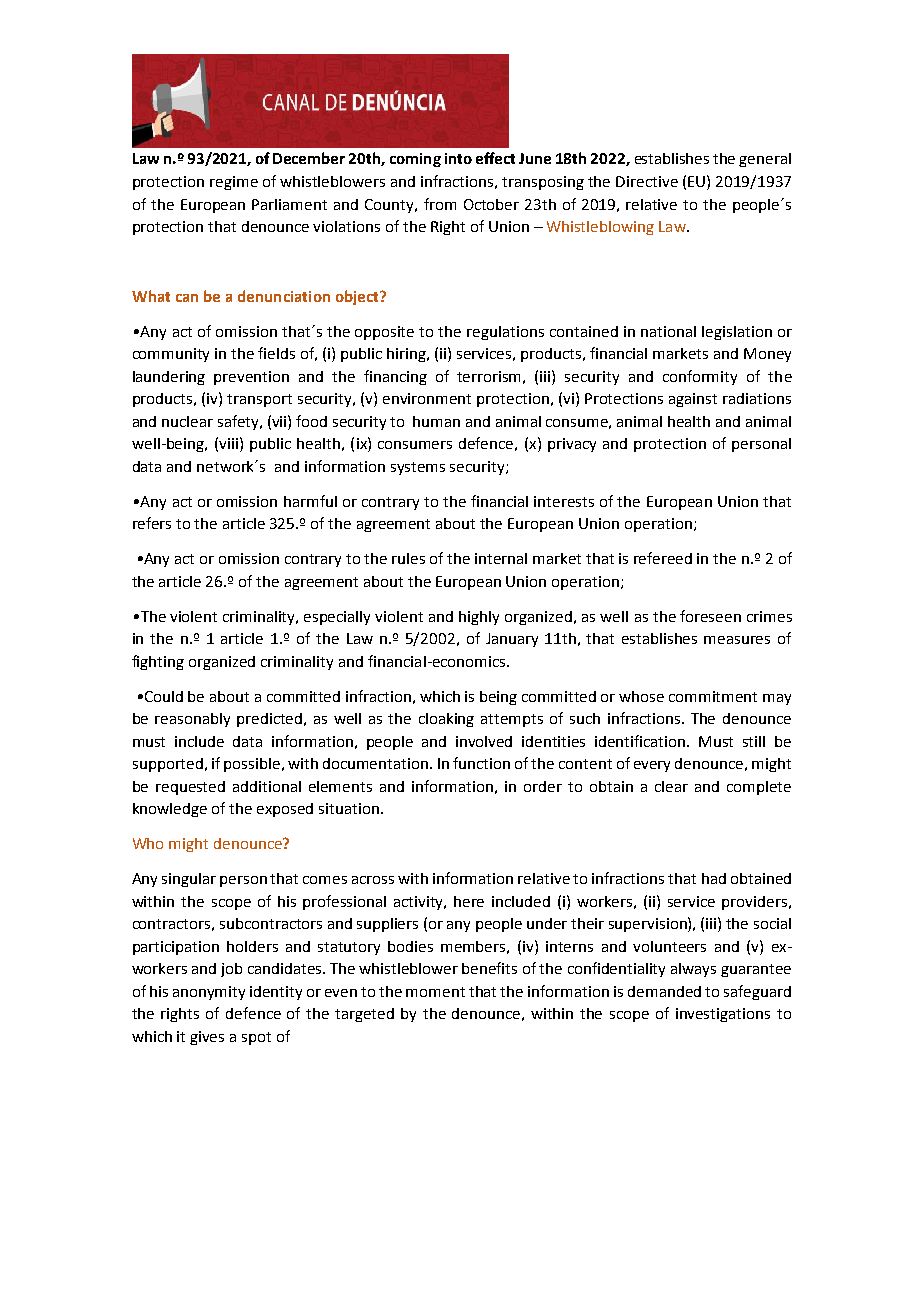  Describe the element at coordinates (723, 1015) in the screenshot. I see `investigations` at that location.
